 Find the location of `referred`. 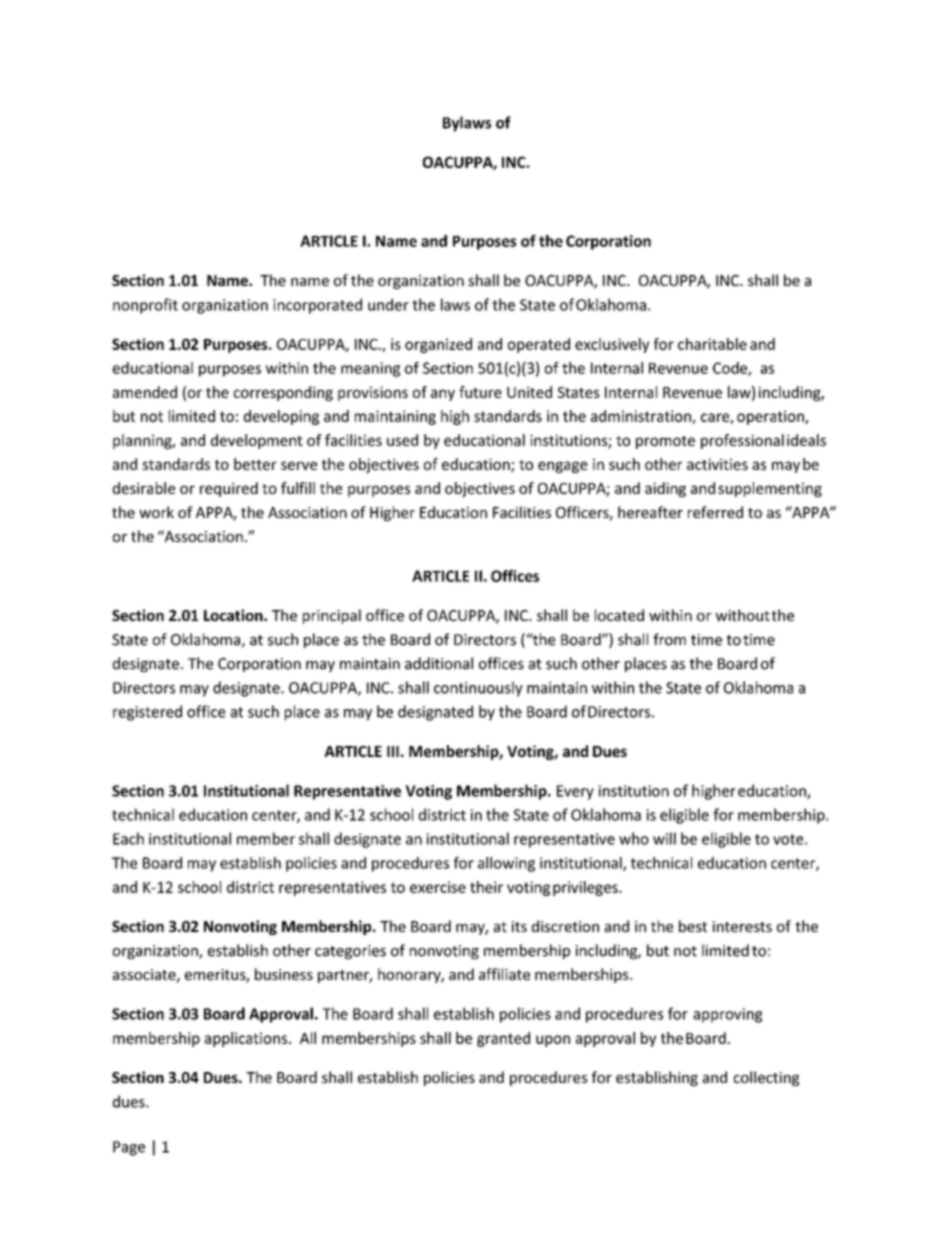

referred is located at coordinates (715, 512).
